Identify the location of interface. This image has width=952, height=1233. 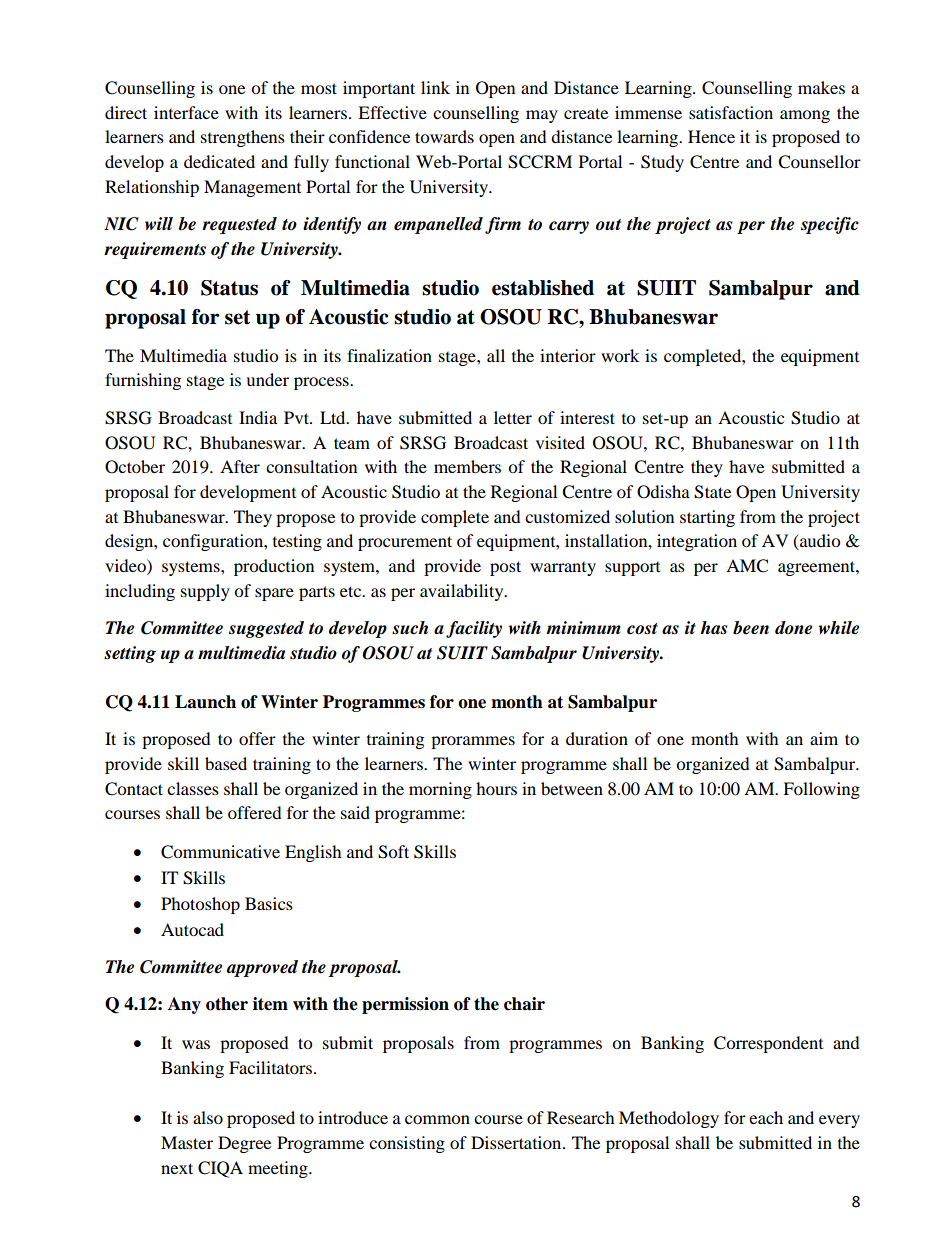
(186, 112).
